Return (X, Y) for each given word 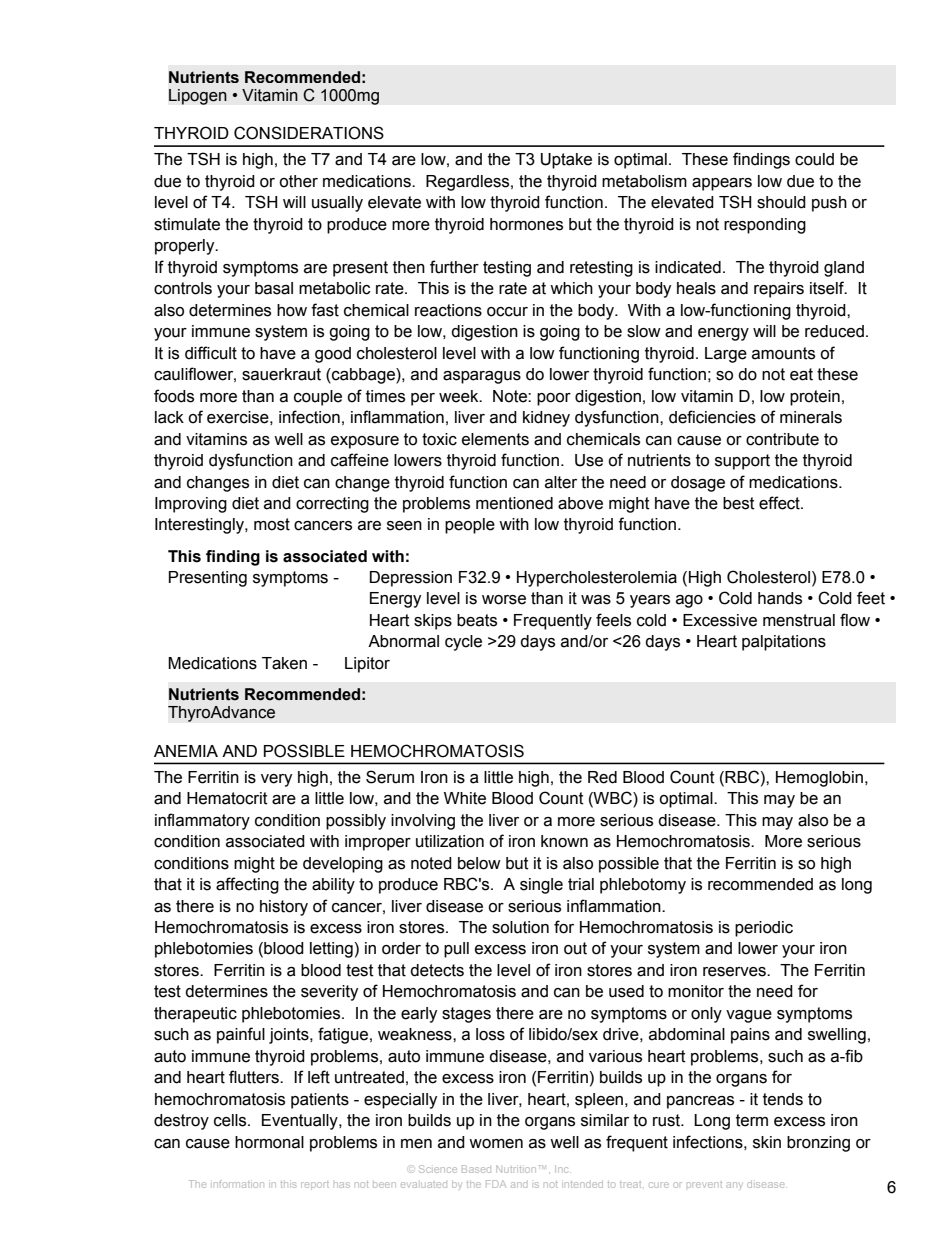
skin (767, 1142)
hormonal (269, 1142)
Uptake (566, 161)
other (298, 181)
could (814, 159)
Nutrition (516, 1169)
